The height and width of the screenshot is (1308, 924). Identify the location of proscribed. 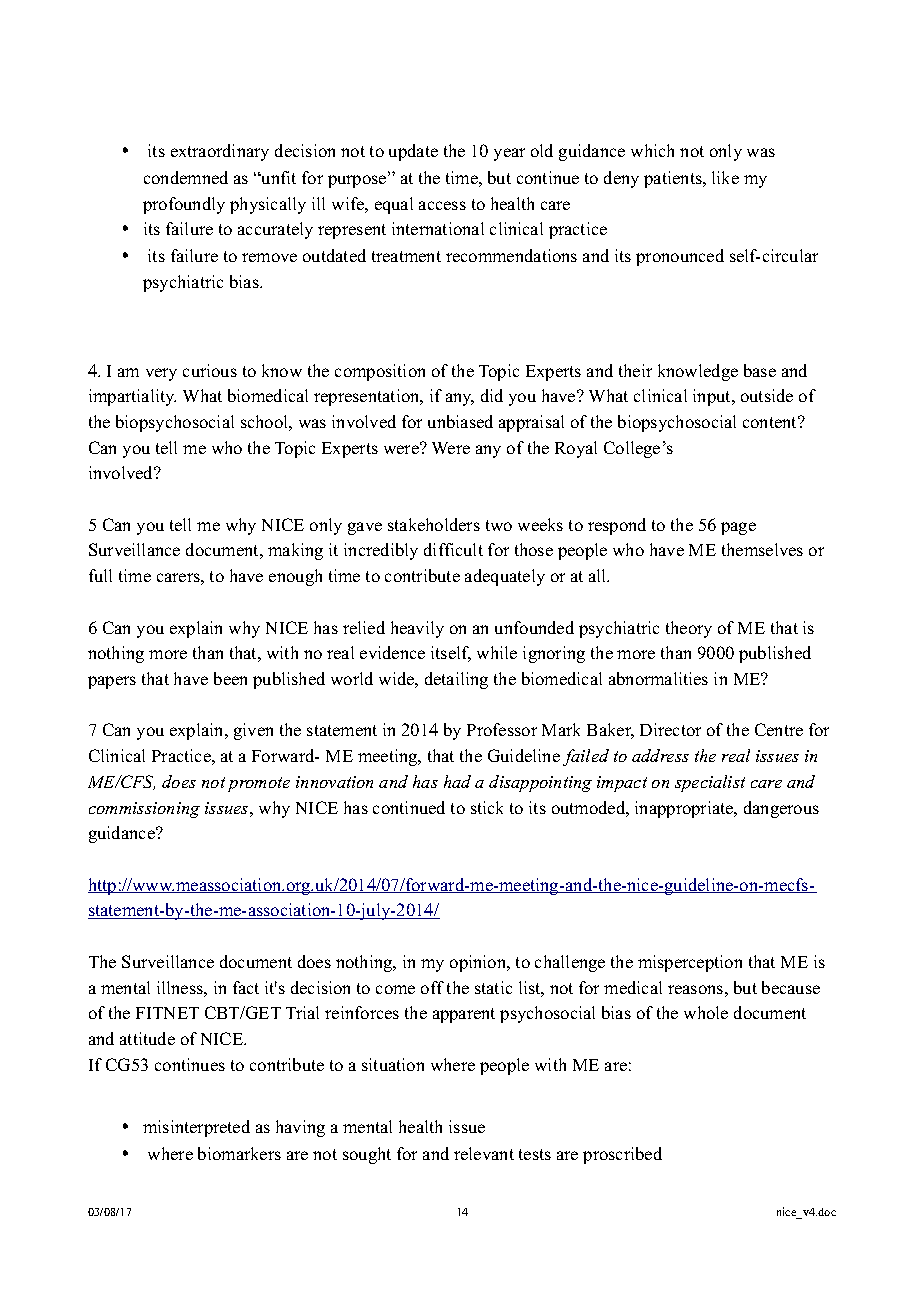
(622, 1155).
